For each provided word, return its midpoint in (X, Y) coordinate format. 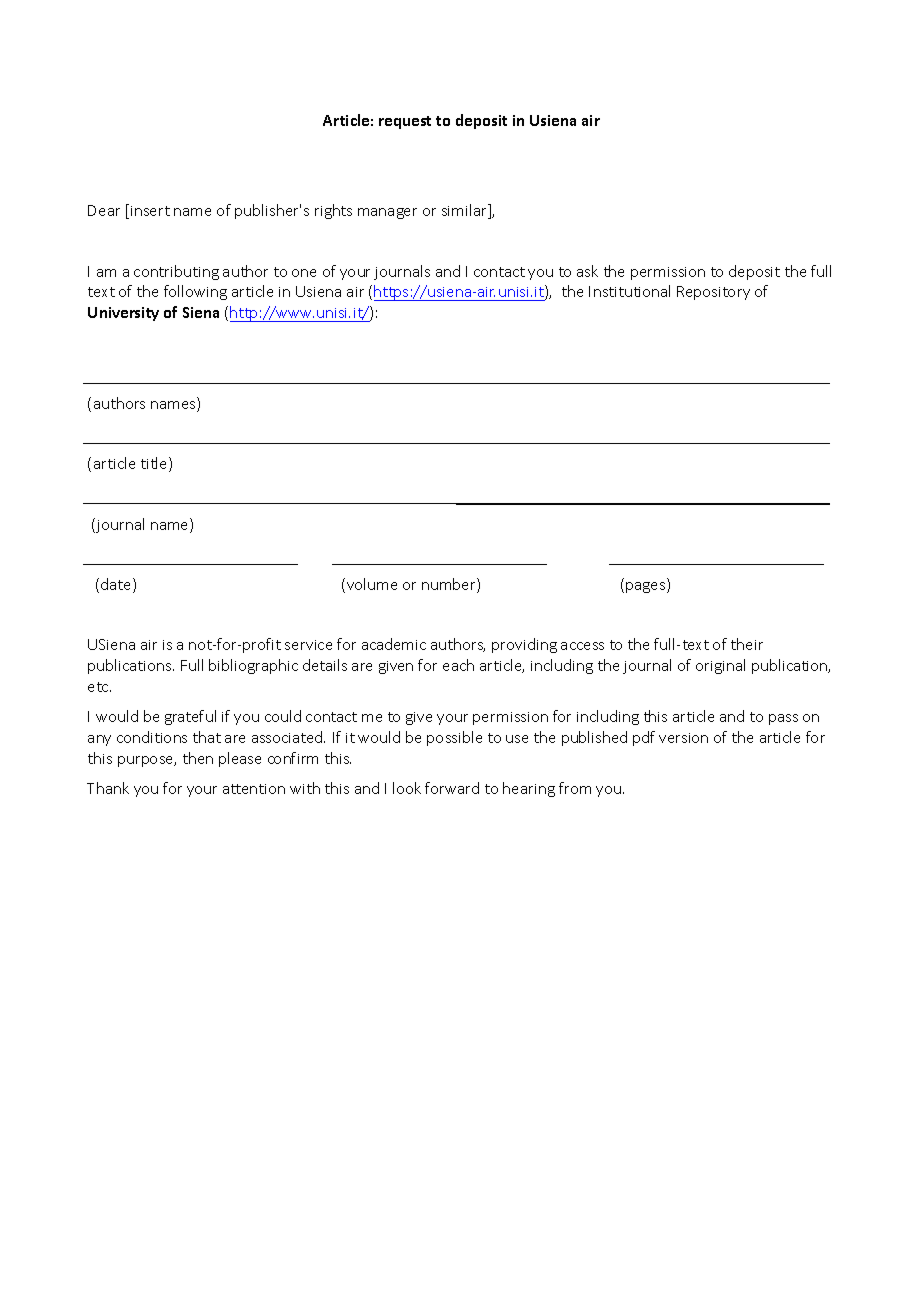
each (458, 665)
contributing (176, 272)
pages (647, 587)
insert (150, 211)
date (117, 585)
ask (587, 271)
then (198, 758)
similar (465, 211)
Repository (713, 293)
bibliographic (253, 666)
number (450, 585)
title (155, 464)
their (747, 644)
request (405, 122)
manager (387, 213)
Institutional (629, 291)
